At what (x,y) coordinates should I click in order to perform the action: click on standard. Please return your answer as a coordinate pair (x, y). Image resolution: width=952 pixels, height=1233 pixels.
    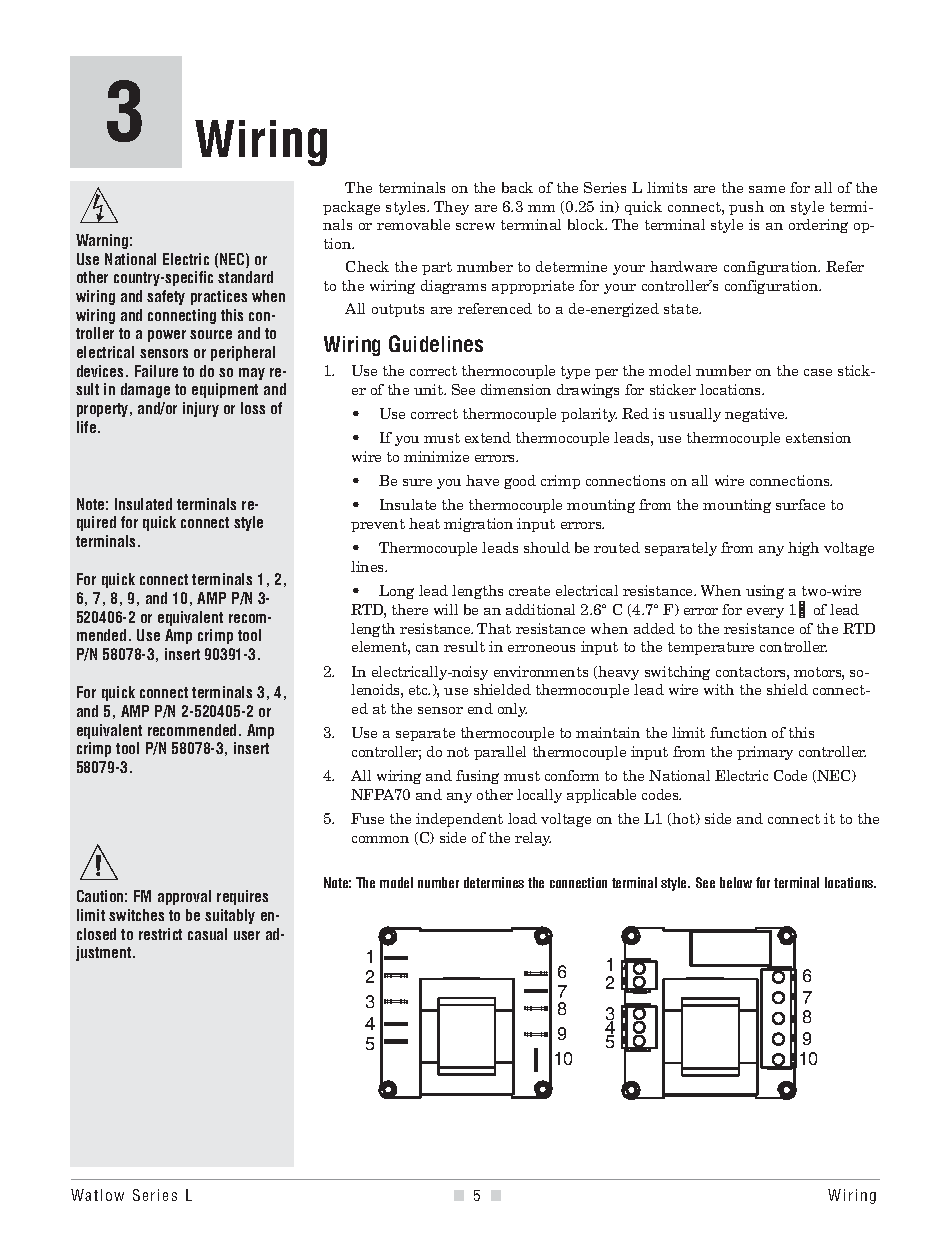
    Looking at the image, I should click on (245, 277).
